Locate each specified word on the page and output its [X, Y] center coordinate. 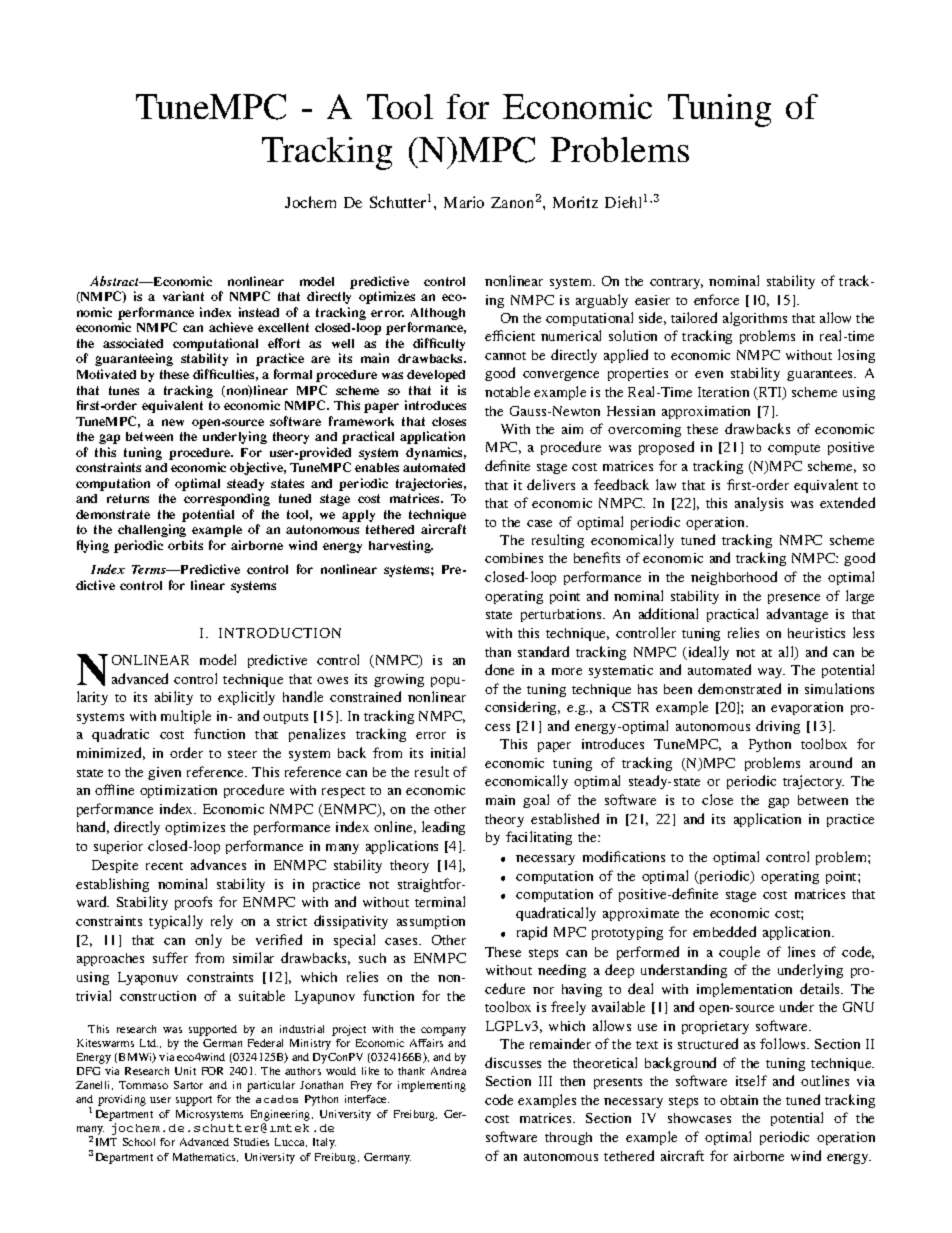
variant [183, 296]
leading [443, 828]
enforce [716, 299]
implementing [432, 1086]
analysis [759, 504]
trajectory [813, 782]
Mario [464, 202]
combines [514, 558]
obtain [739, 1100]
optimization [178, 791]
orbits [185, 545]
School [139, 1142]
